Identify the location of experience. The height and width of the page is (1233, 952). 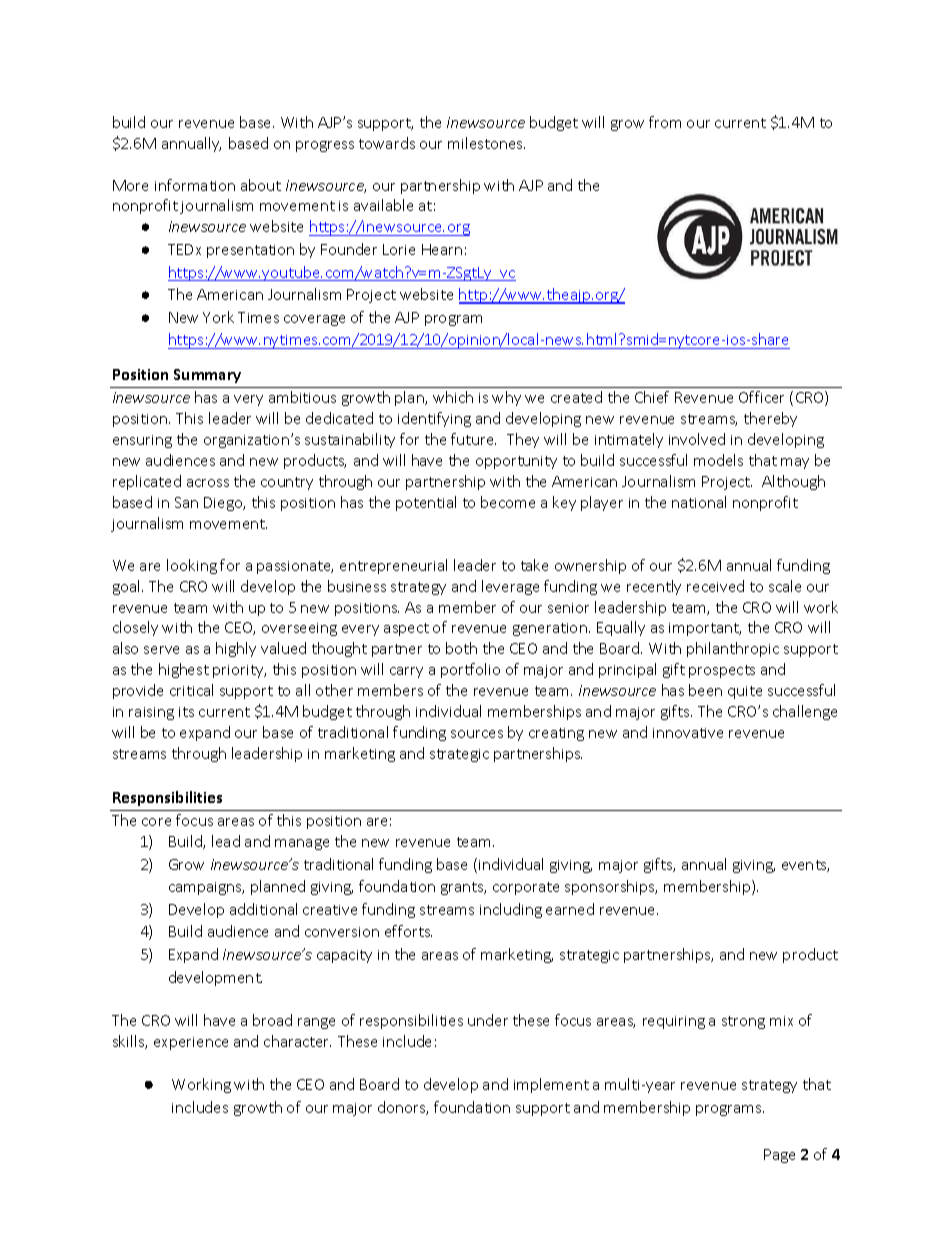
(191, 1043).
